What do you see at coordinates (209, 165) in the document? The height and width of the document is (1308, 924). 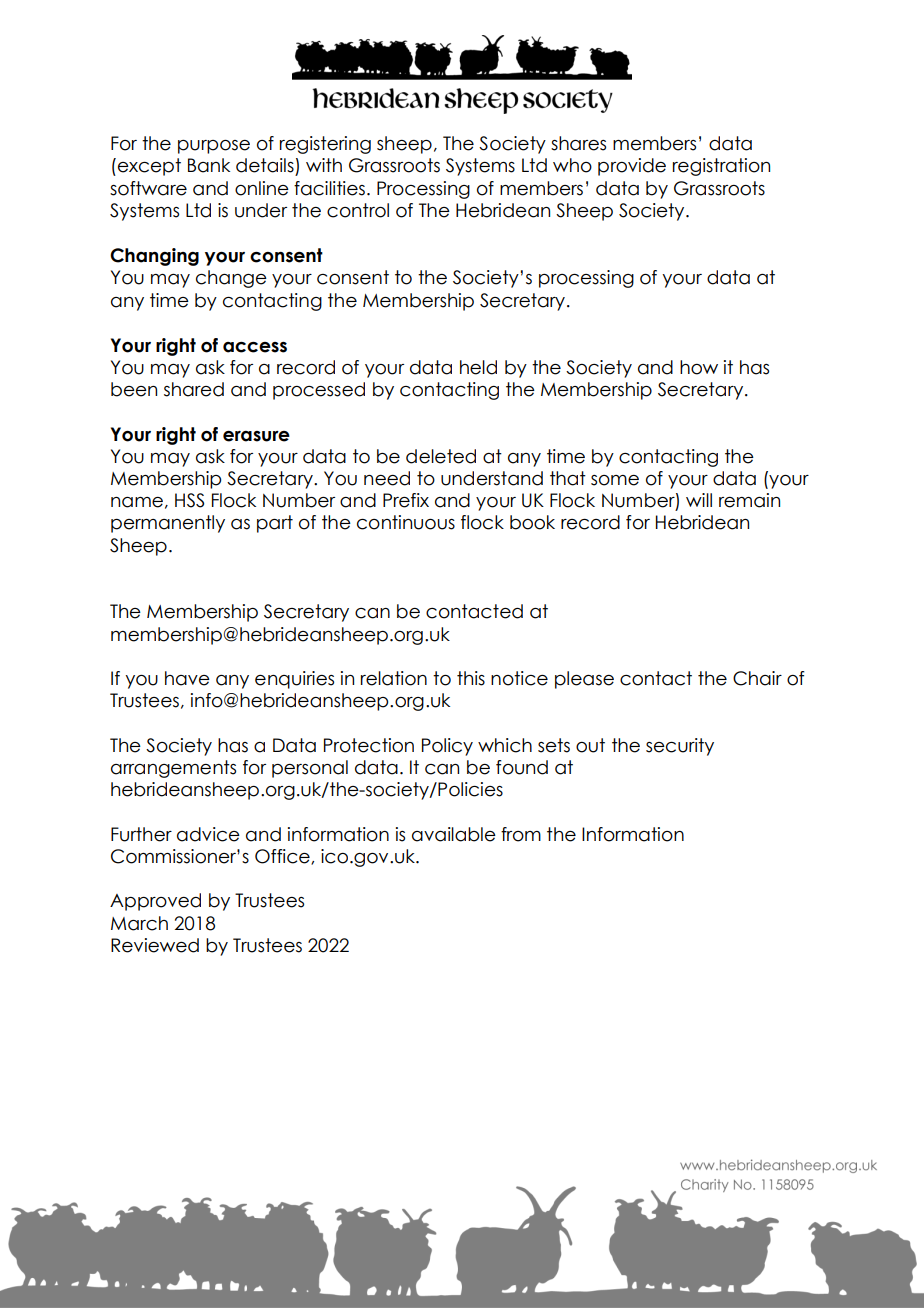 I see `Bank` at bounding box center [209, 165].
